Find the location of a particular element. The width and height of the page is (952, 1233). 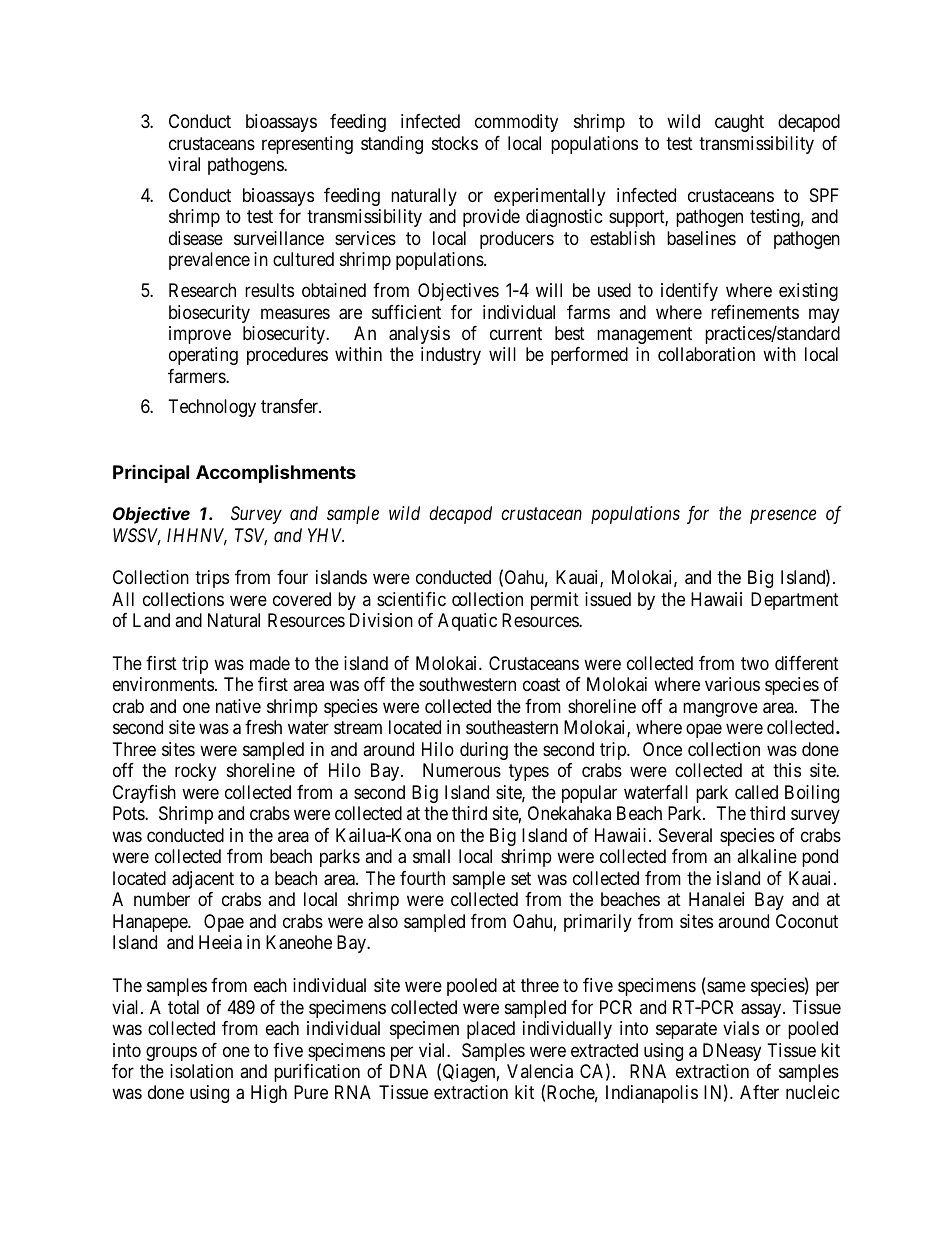

isolation is located at coordinates (201, 1071).
